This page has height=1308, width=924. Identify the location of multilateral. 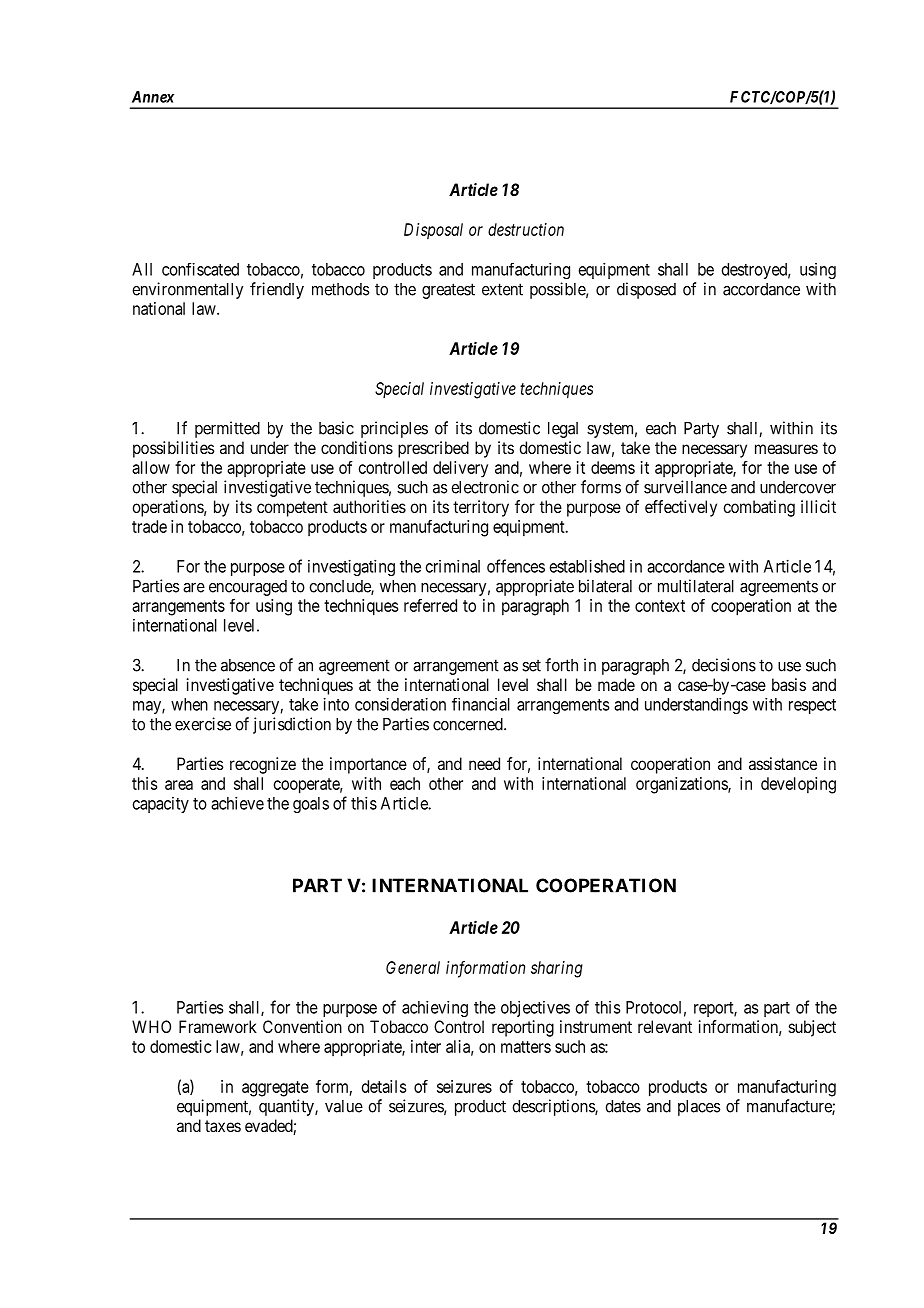
(696, 586).
